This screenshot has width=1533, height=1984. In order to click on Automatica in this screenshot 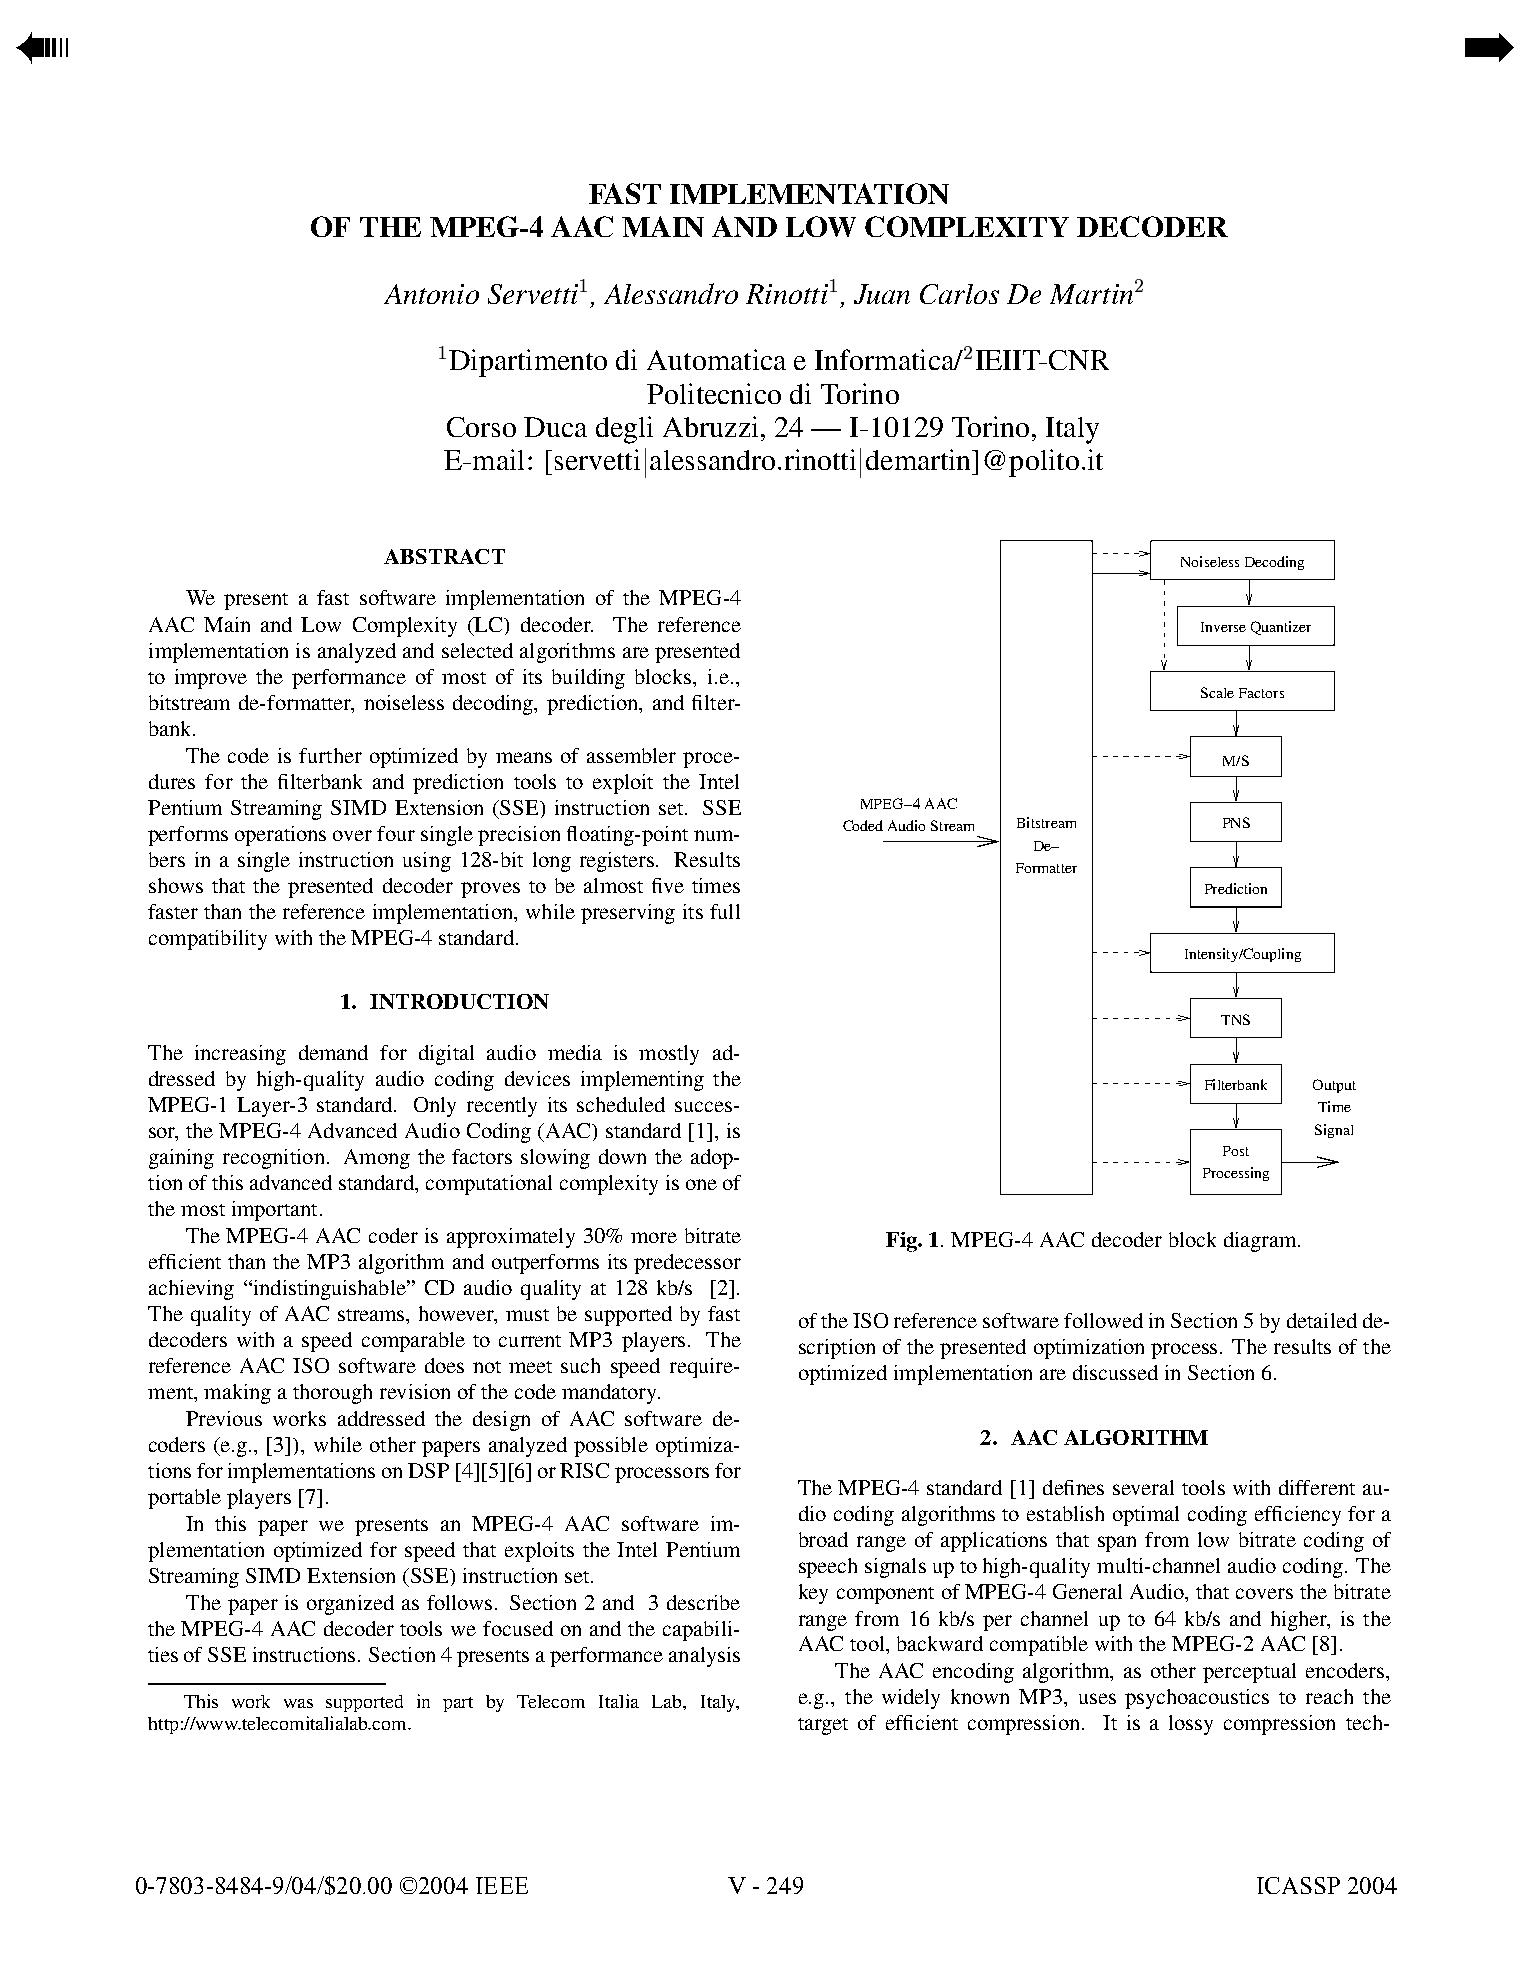, I will do `click(716, 359)`.
